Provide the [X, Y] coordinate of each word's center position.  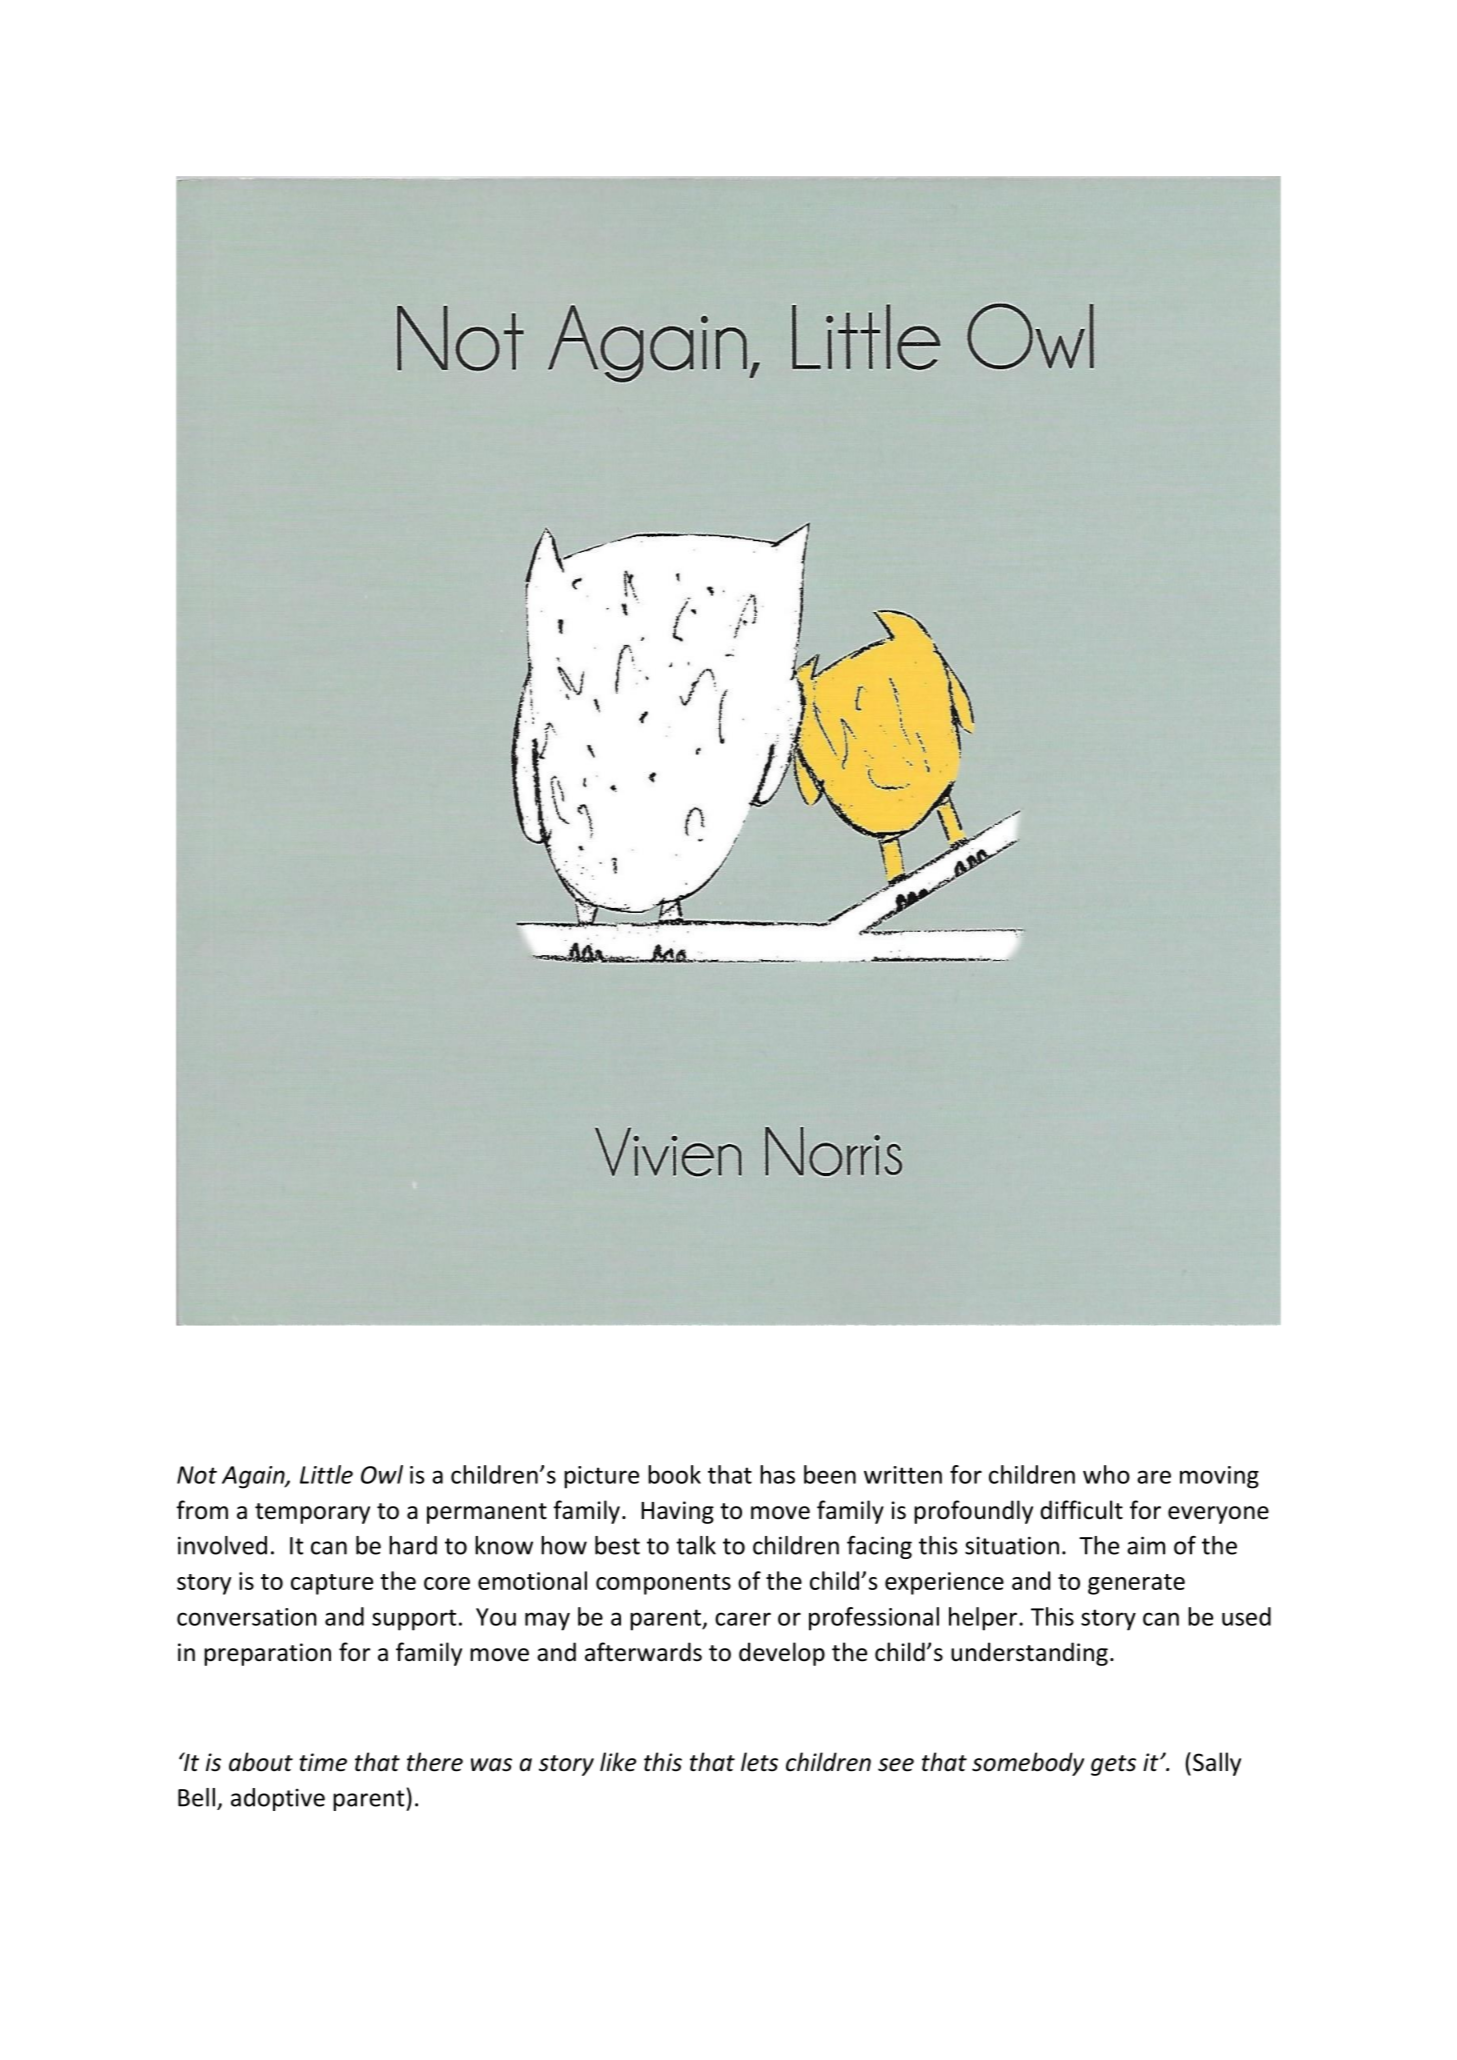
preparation [267, 1654]
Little [326, 1474]
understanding [1029, 1654]
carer [743, 1619]
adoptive [278, 1799]
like [618, 1762]
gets [1113, 1765]
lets [759, 1762]
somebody [1028, 1764]
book [674, 1474]
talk [696, 1545]
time [323, 1762]
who [1106, 1474]
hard [413, 1545]
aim [1146, 1545]
